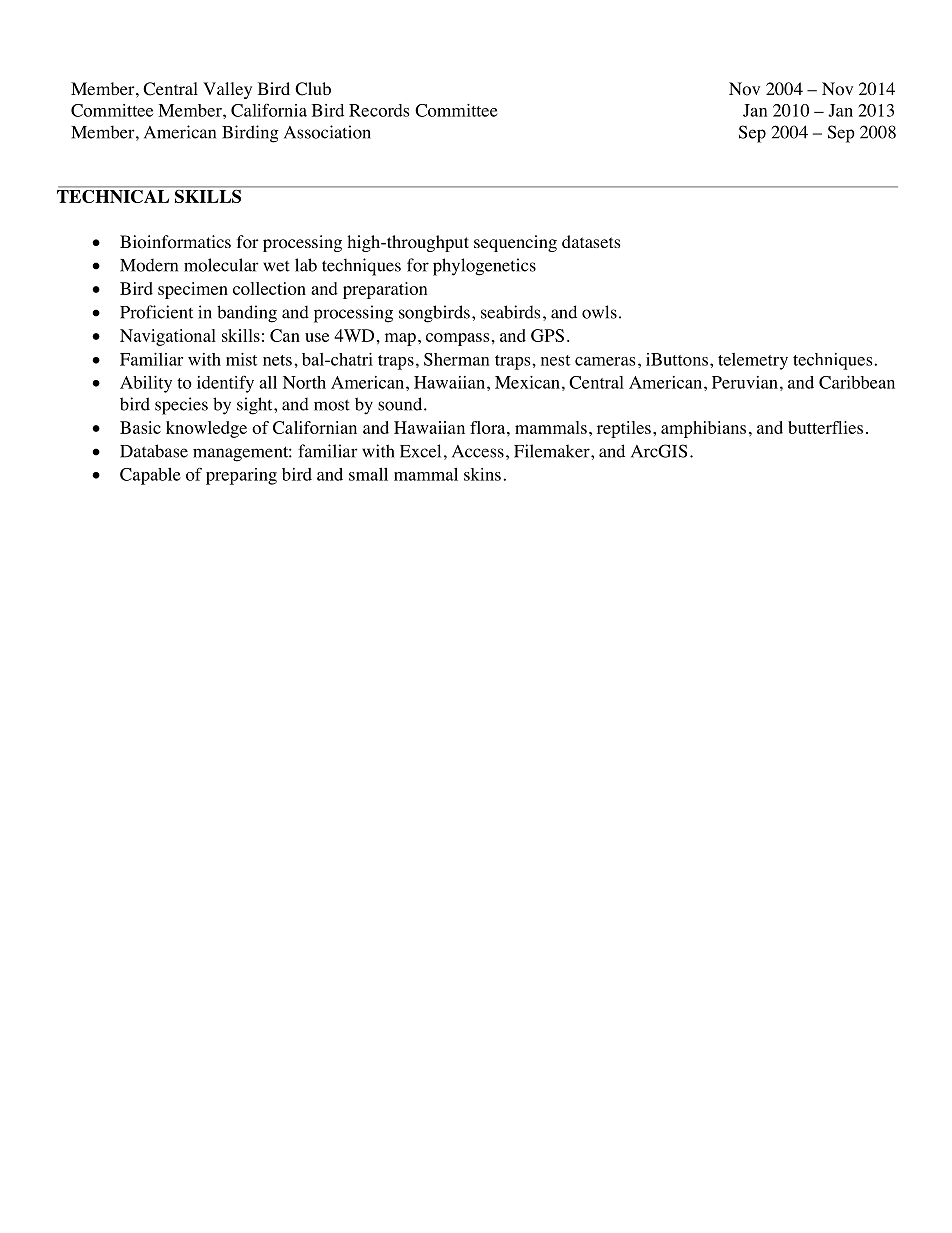 This document has height=1233, width=952. I want to click on Records, so click(379, 110).
